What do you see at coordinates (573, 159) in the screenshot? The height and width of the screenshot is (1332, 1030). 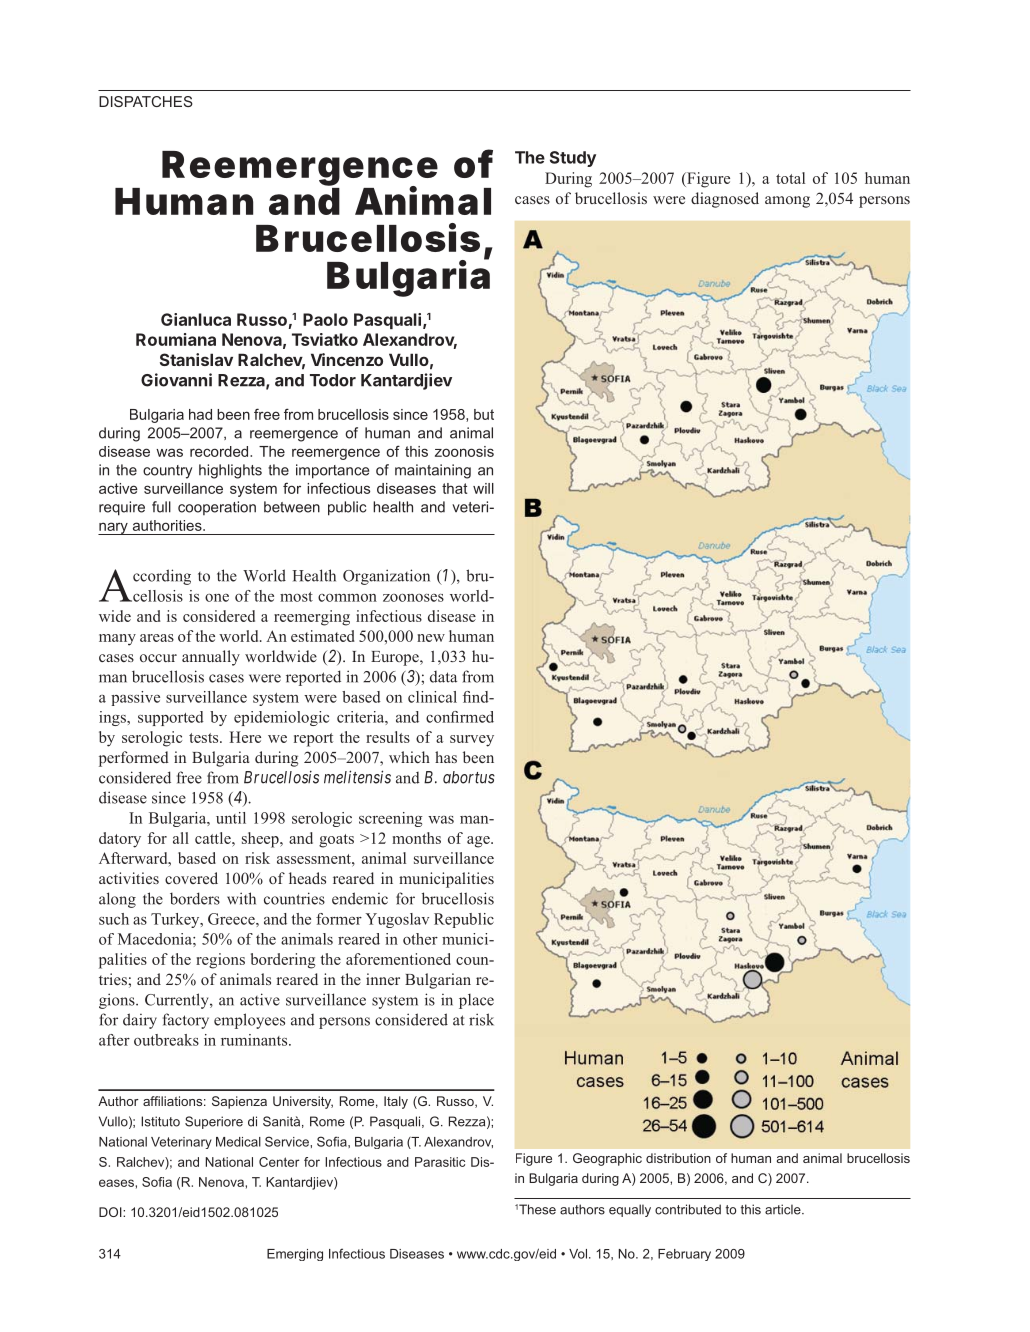 I see `Study` at bounding box center [573, 159].
